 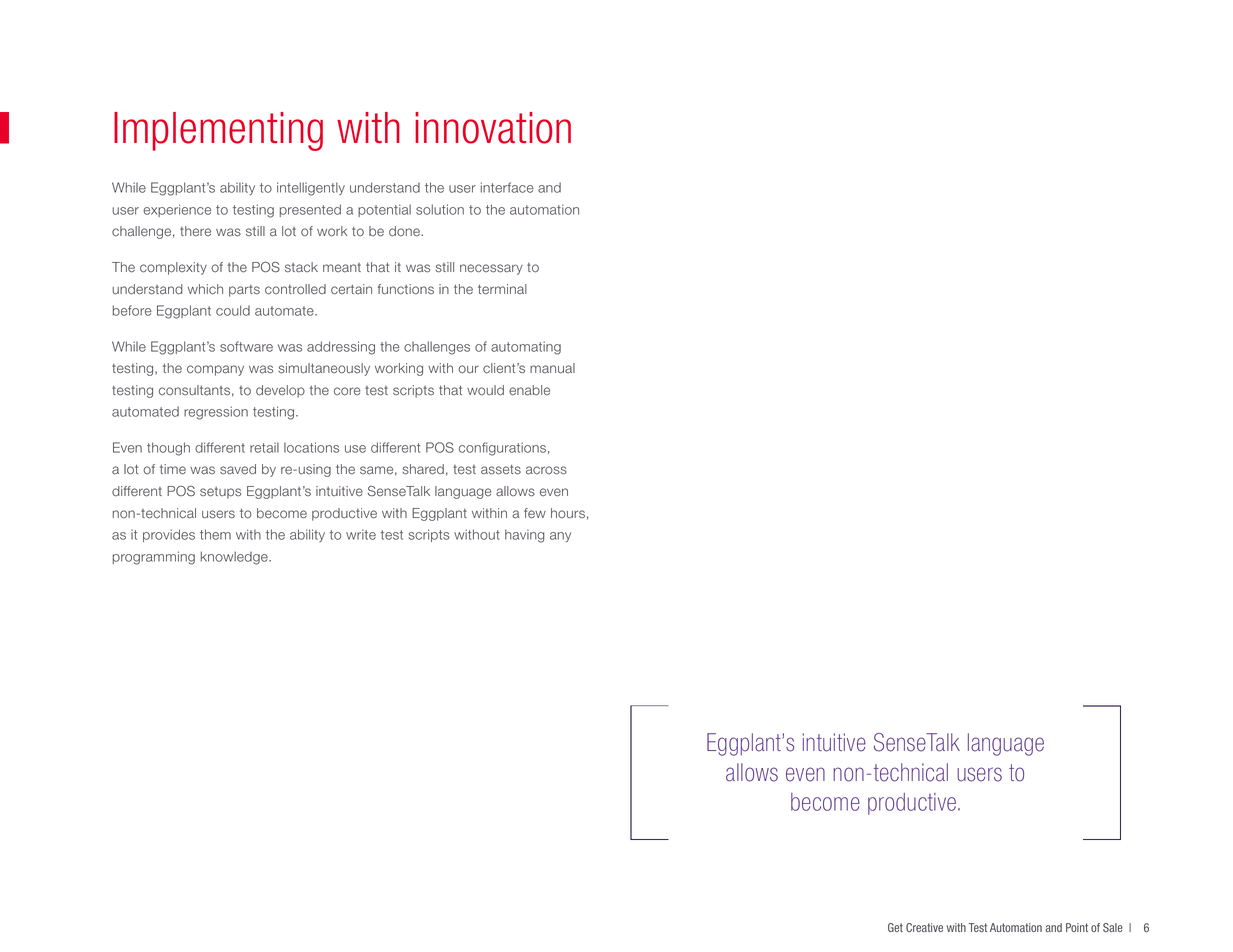 What do you see at coordinates (529, 390) in the screenshot?
I see `enable` at bounding box center [529, 390].
